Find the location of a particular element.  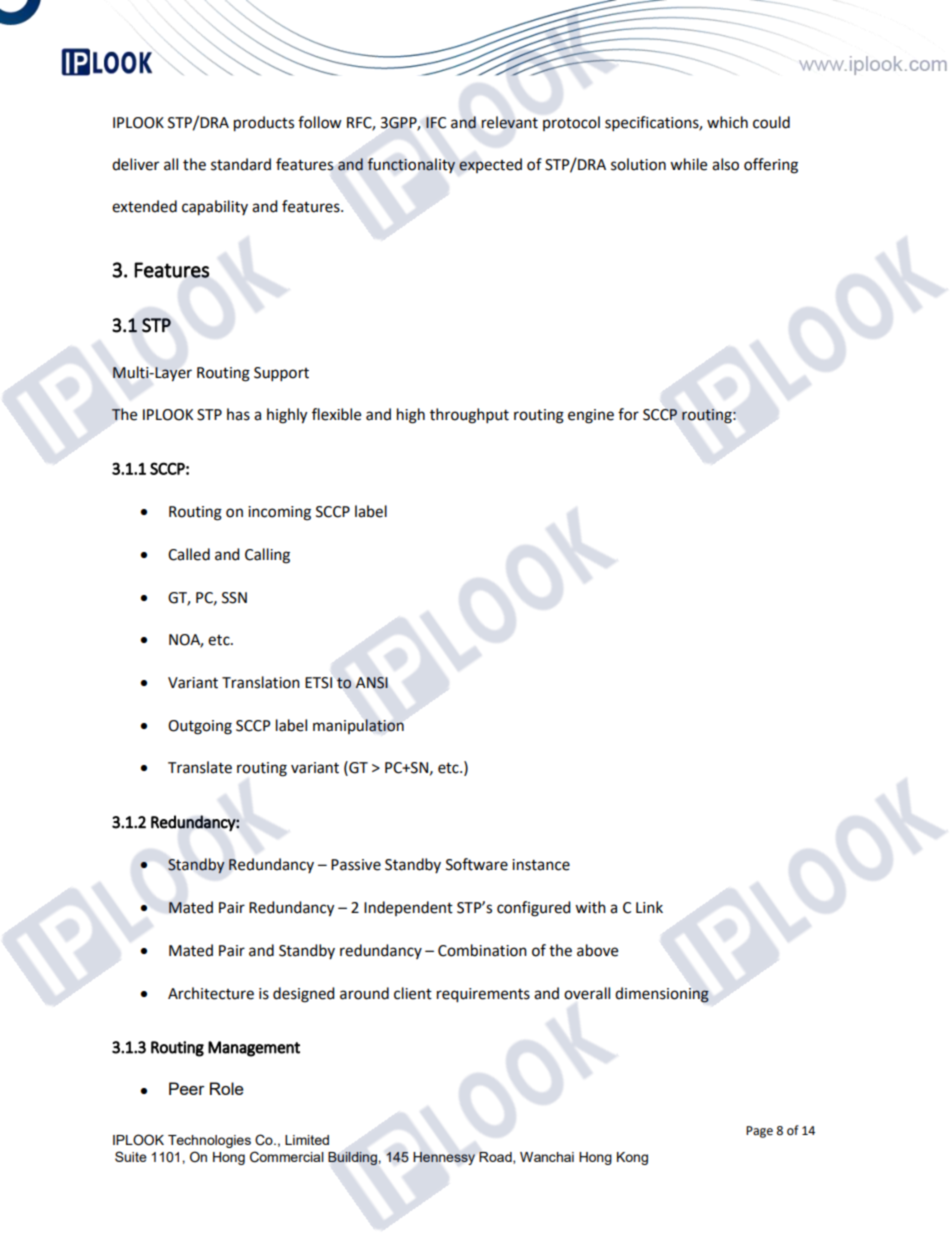

for is located at coordinates (628, 414).
